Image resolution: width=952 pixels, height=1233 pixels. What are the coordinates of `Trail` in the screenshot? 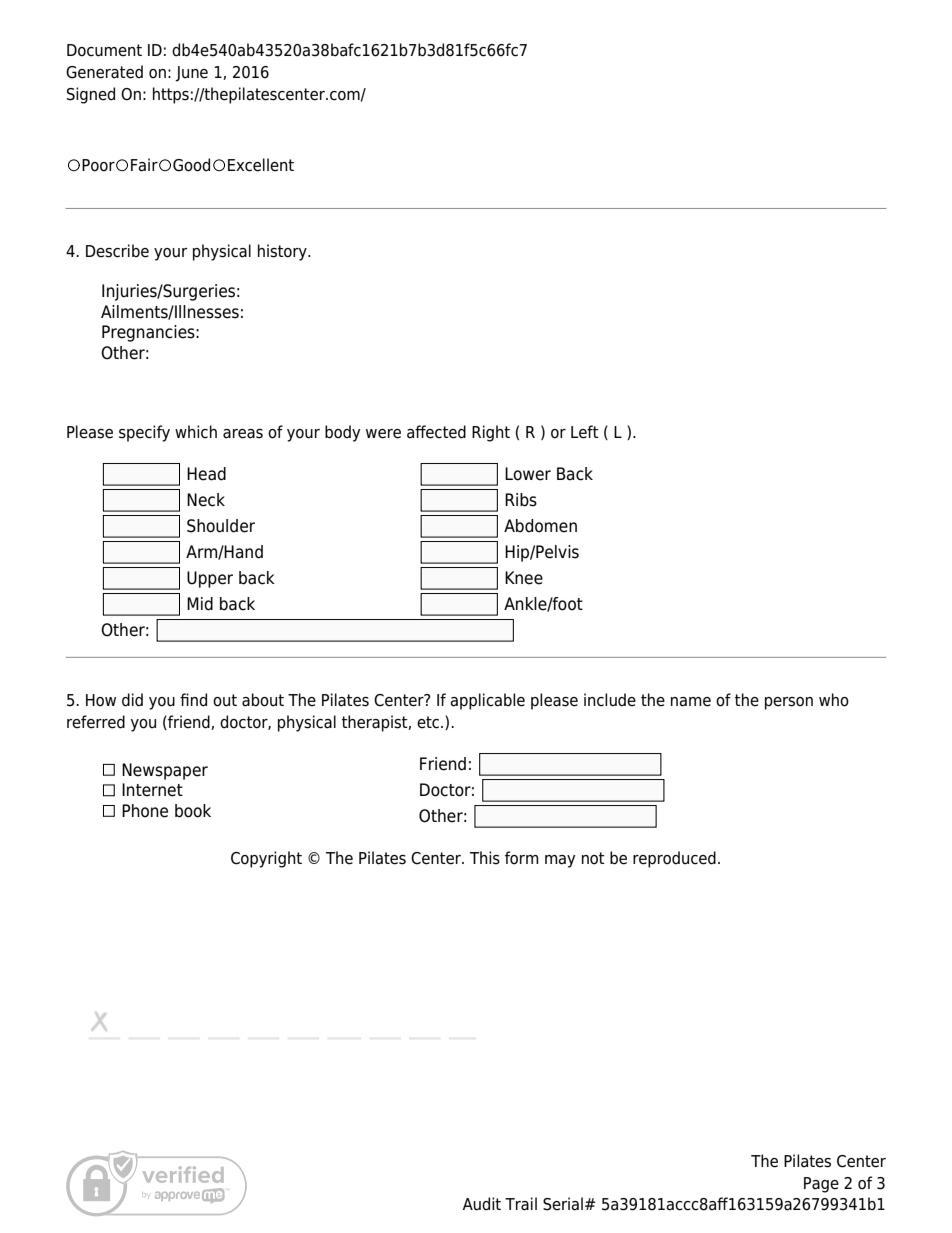 It's located at (521, 1204).
